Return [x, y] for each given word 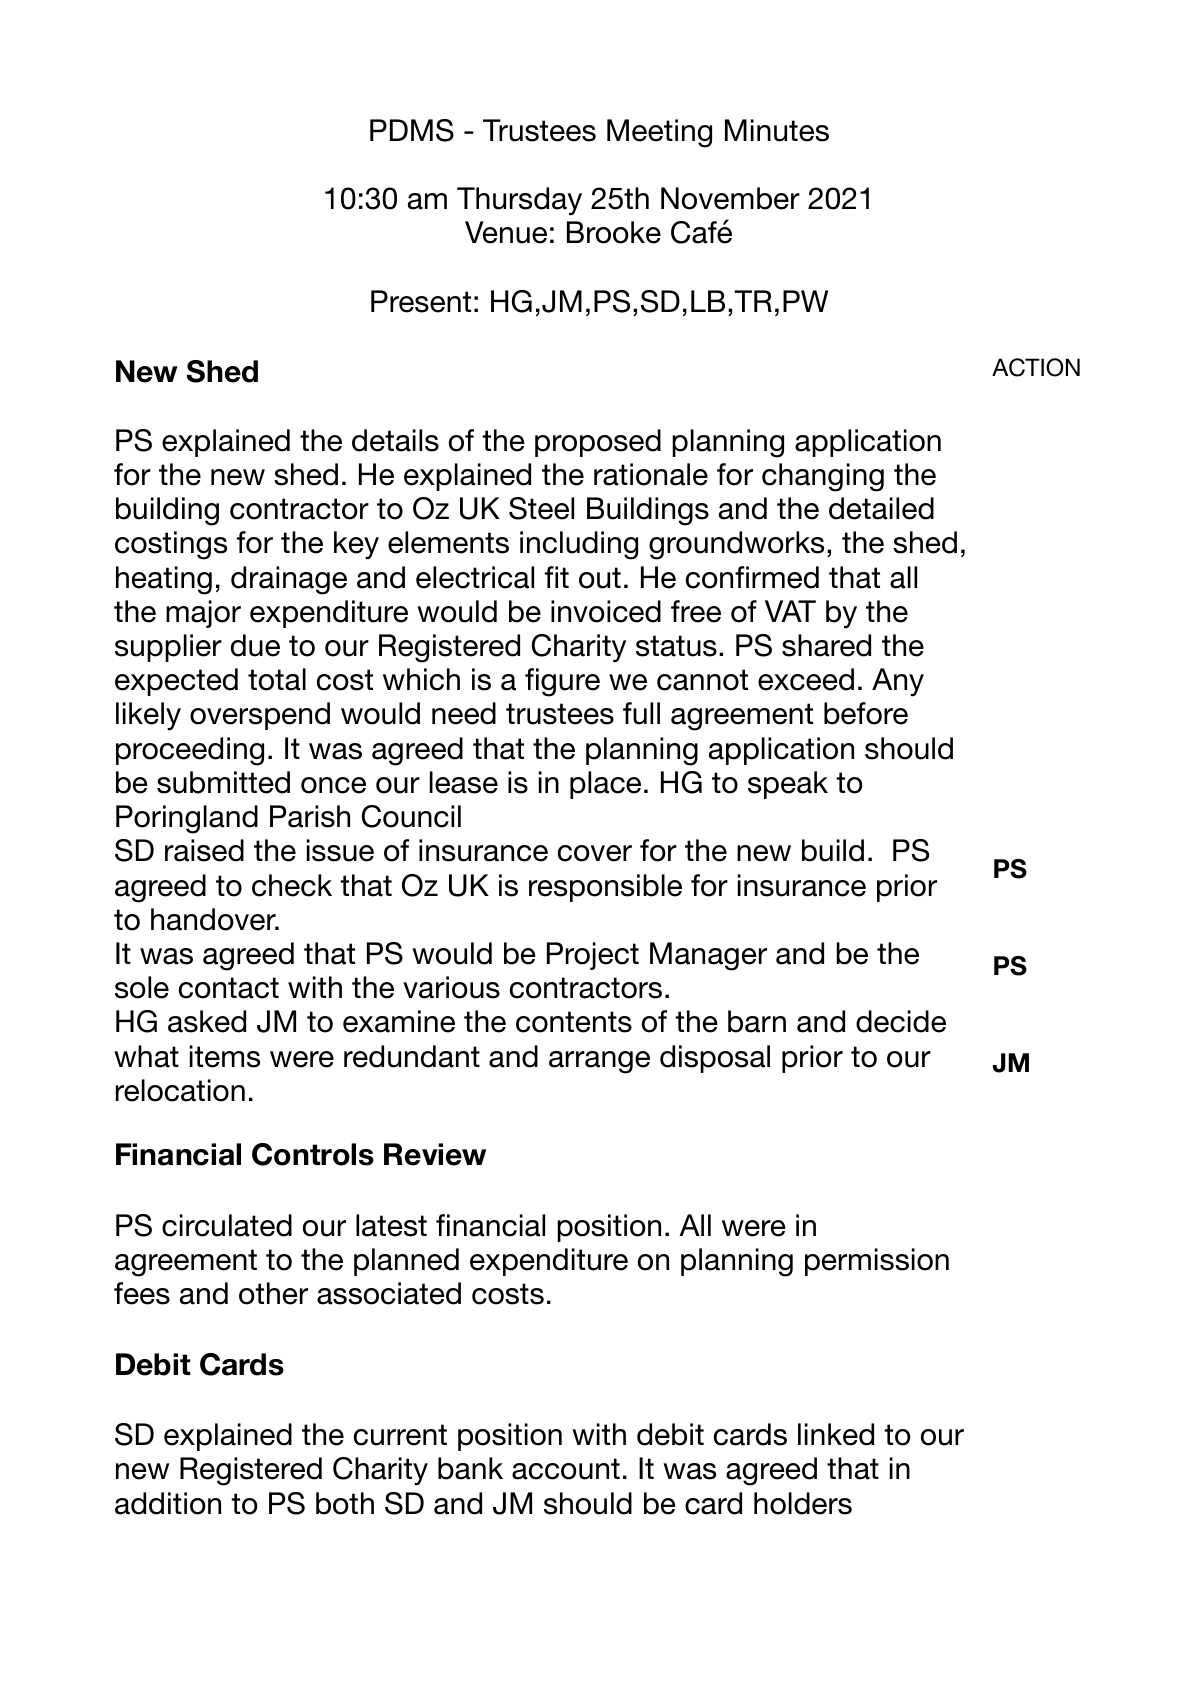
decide [901, 1021]
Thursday [519, 201]
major [203, 614]
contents [574, 1022]
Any [898, 682]
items [225, 1056]
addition [168, 1503]
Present [421, 301]
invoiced [606, 611]
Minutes [777, 130]
